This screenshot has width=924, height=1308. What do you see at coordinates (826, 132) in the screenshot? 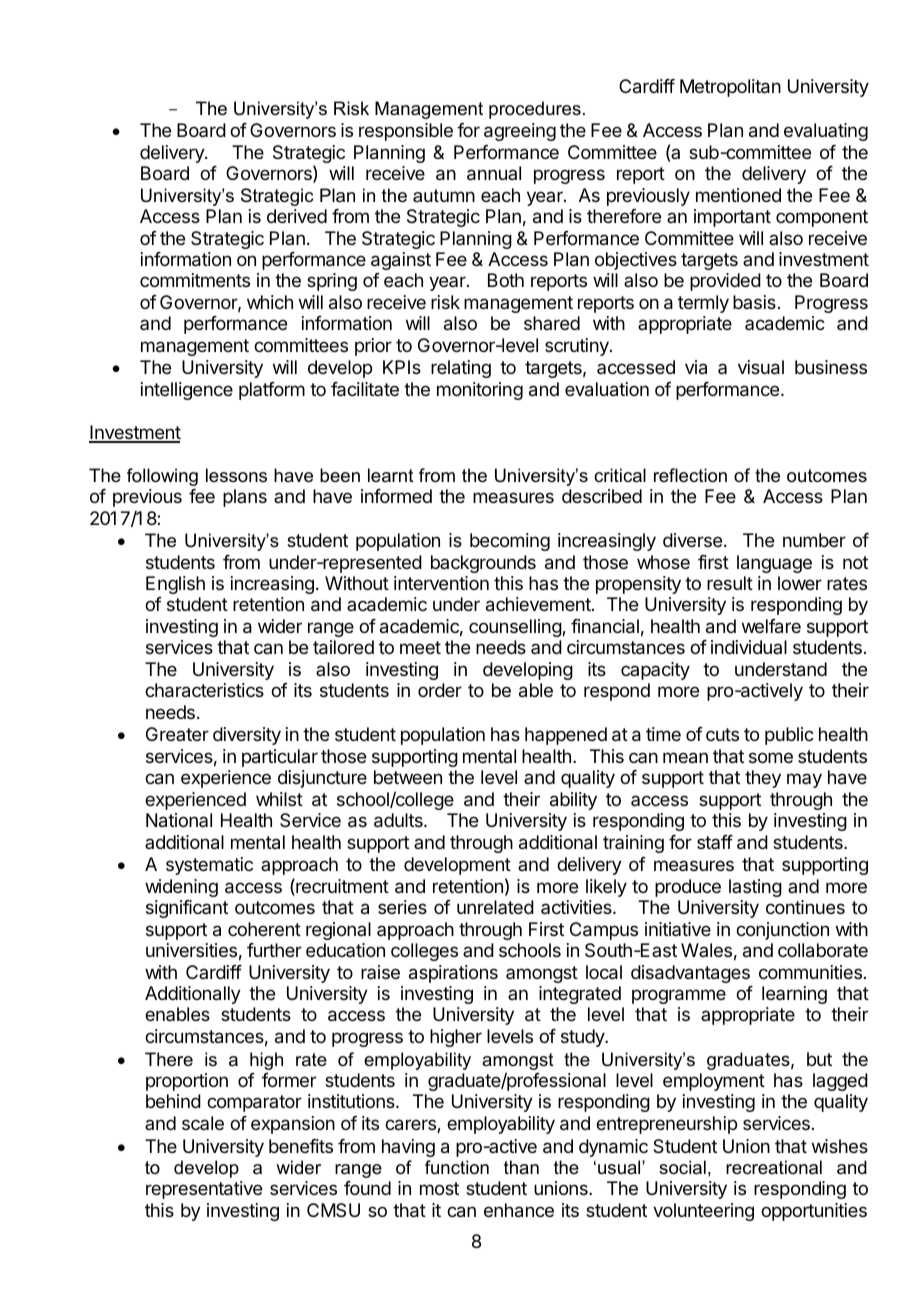
I see `evaluating` at bounding box center [826, 132].
